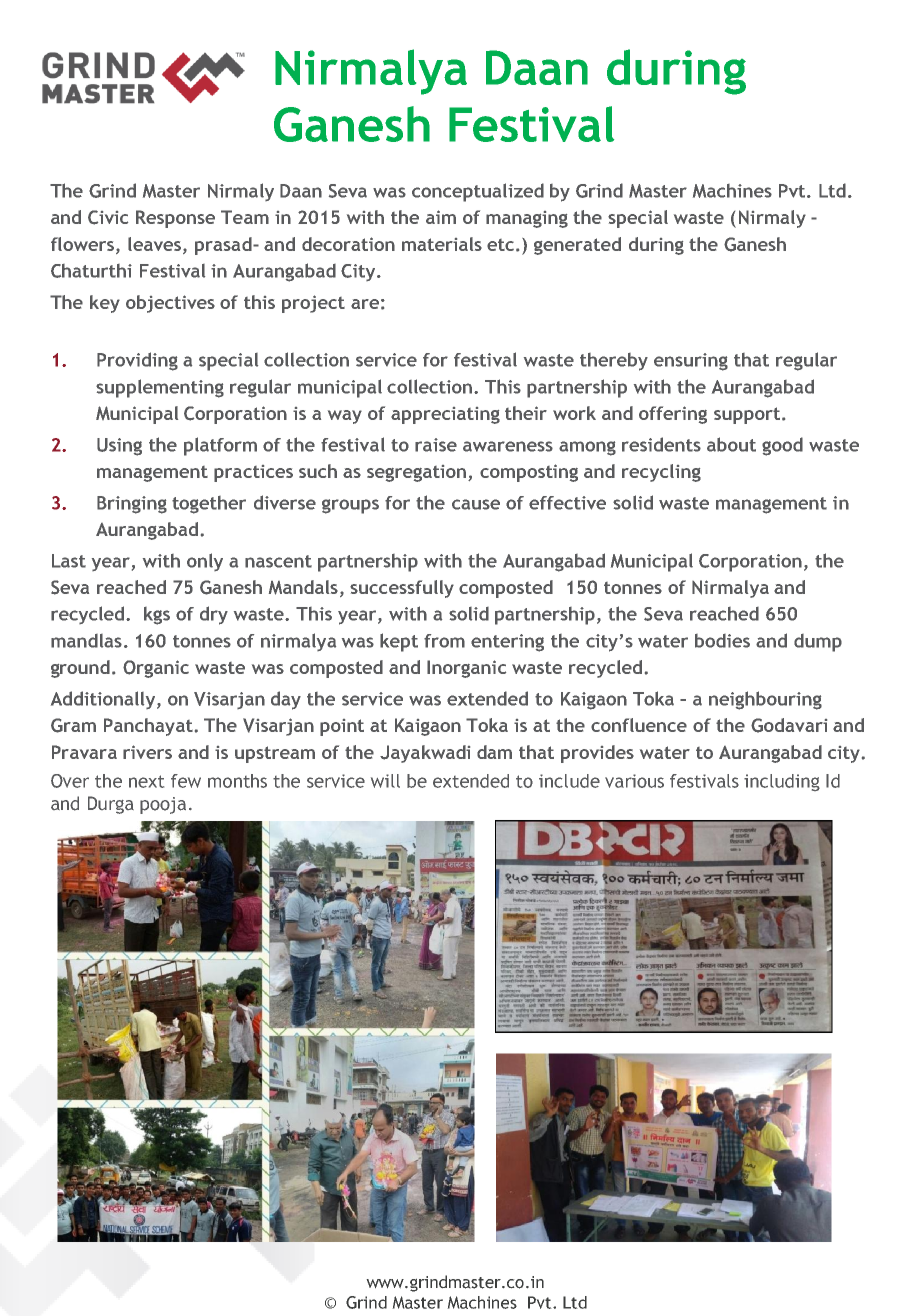  What do you see at coordinates (402, 589) in the page?
I see `successfully` at bounding box center [402, 589].
